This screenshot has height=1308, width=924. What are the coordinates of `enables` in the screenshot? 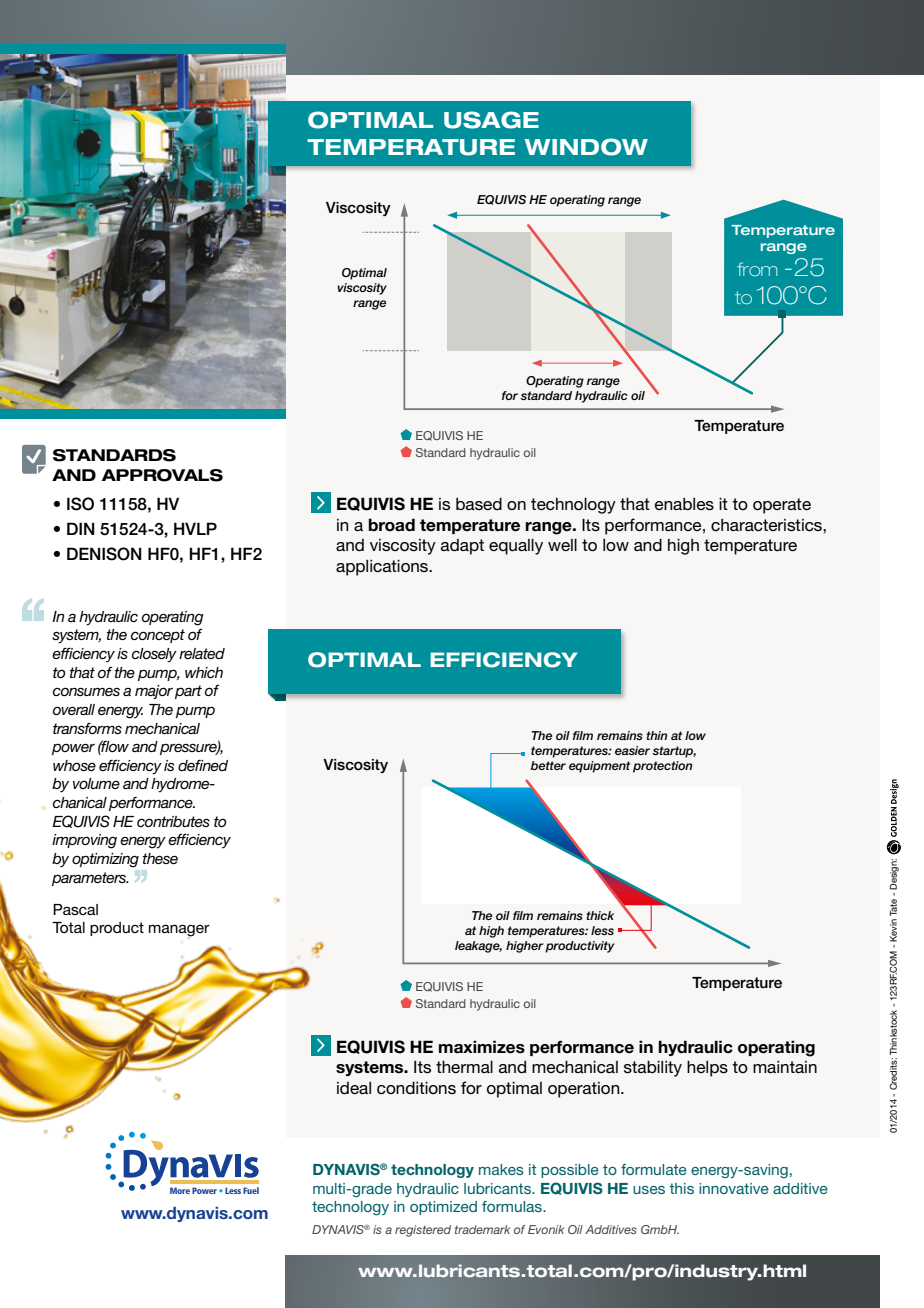 It's located at (684, 504).
